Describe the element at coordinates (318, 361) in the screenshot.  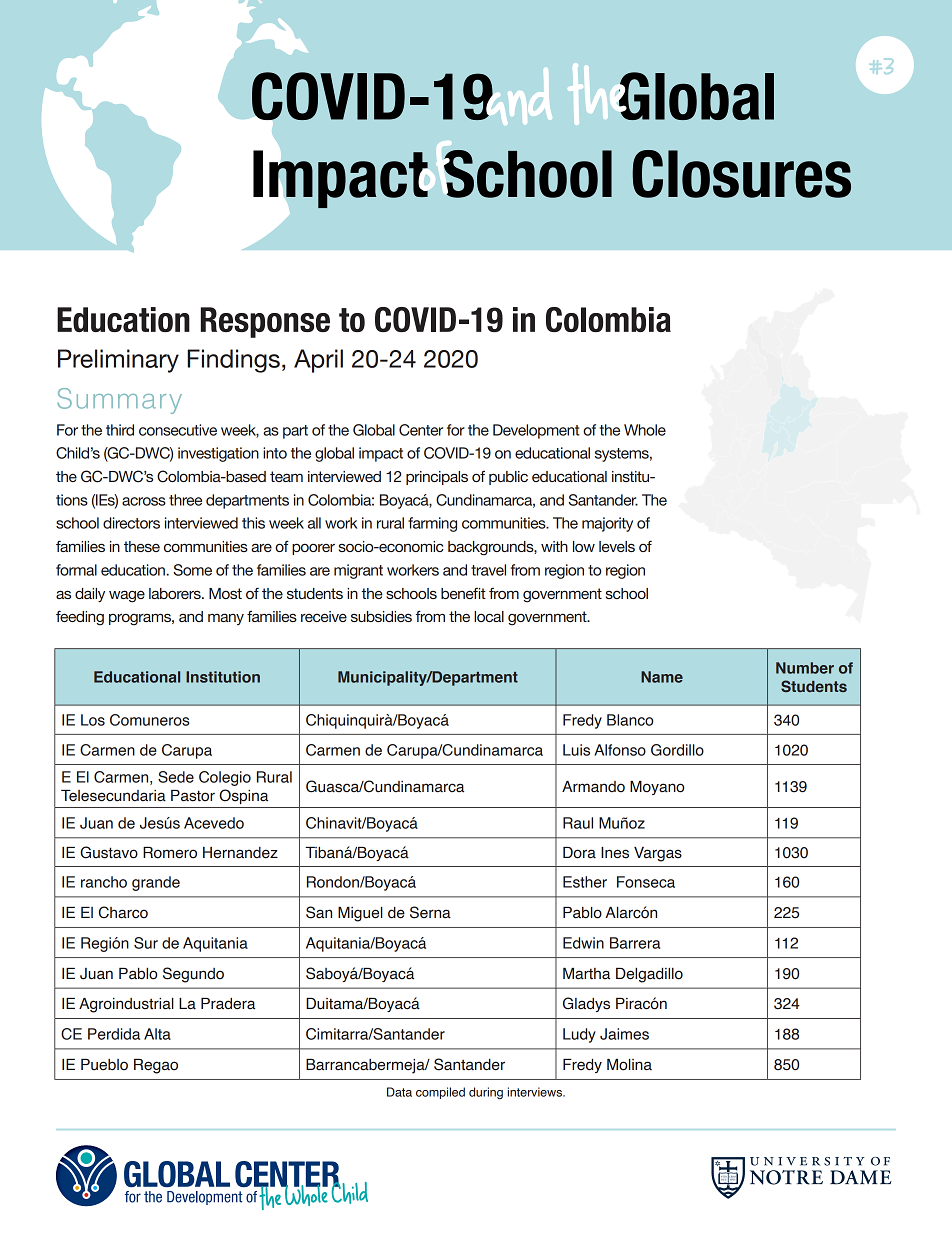
I see `April` at that location.
